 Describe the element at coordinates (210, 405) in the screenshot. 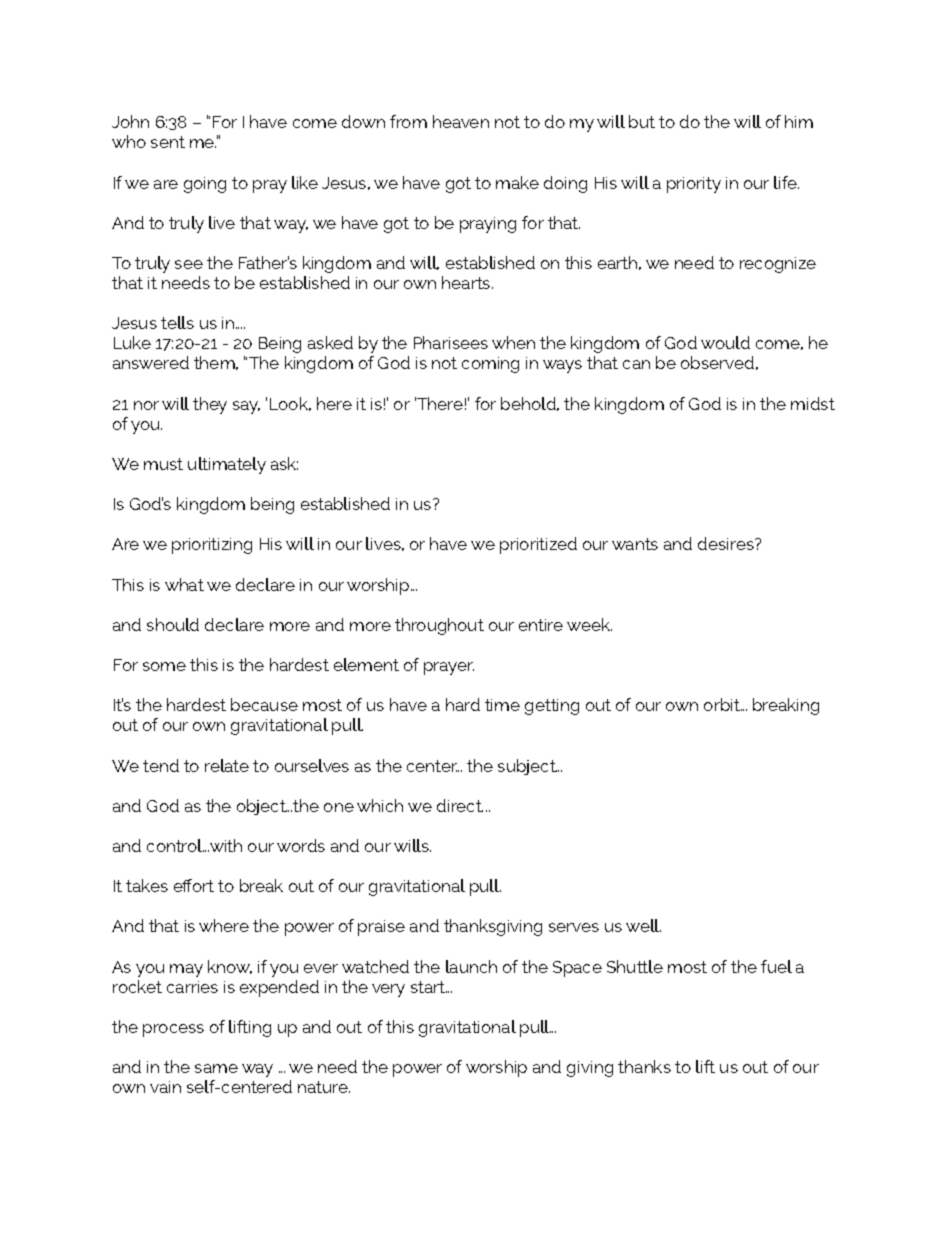

I see `they` at that location.
